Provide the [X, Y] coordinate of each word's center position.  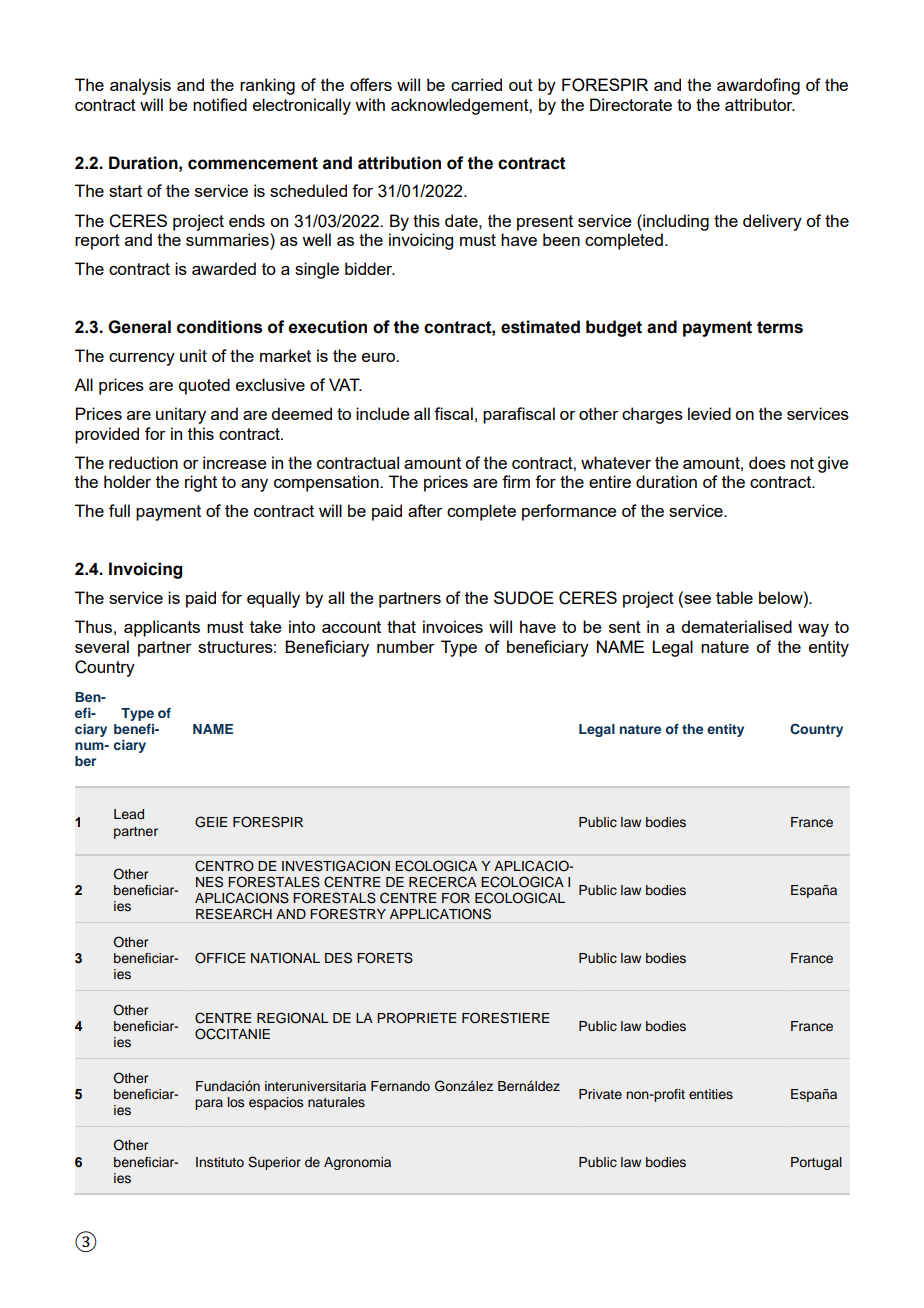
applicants [162, 628]
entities [711, 1094]
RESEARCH [234, 914]
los [236, 1102]
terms [780, 327]
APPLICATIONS [440, 914]
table [734, 597]
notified [220, 104]
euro [380, 357]
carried [476, 84]
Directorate [631, 104]
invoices [453, 626]
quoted [204, 386]
